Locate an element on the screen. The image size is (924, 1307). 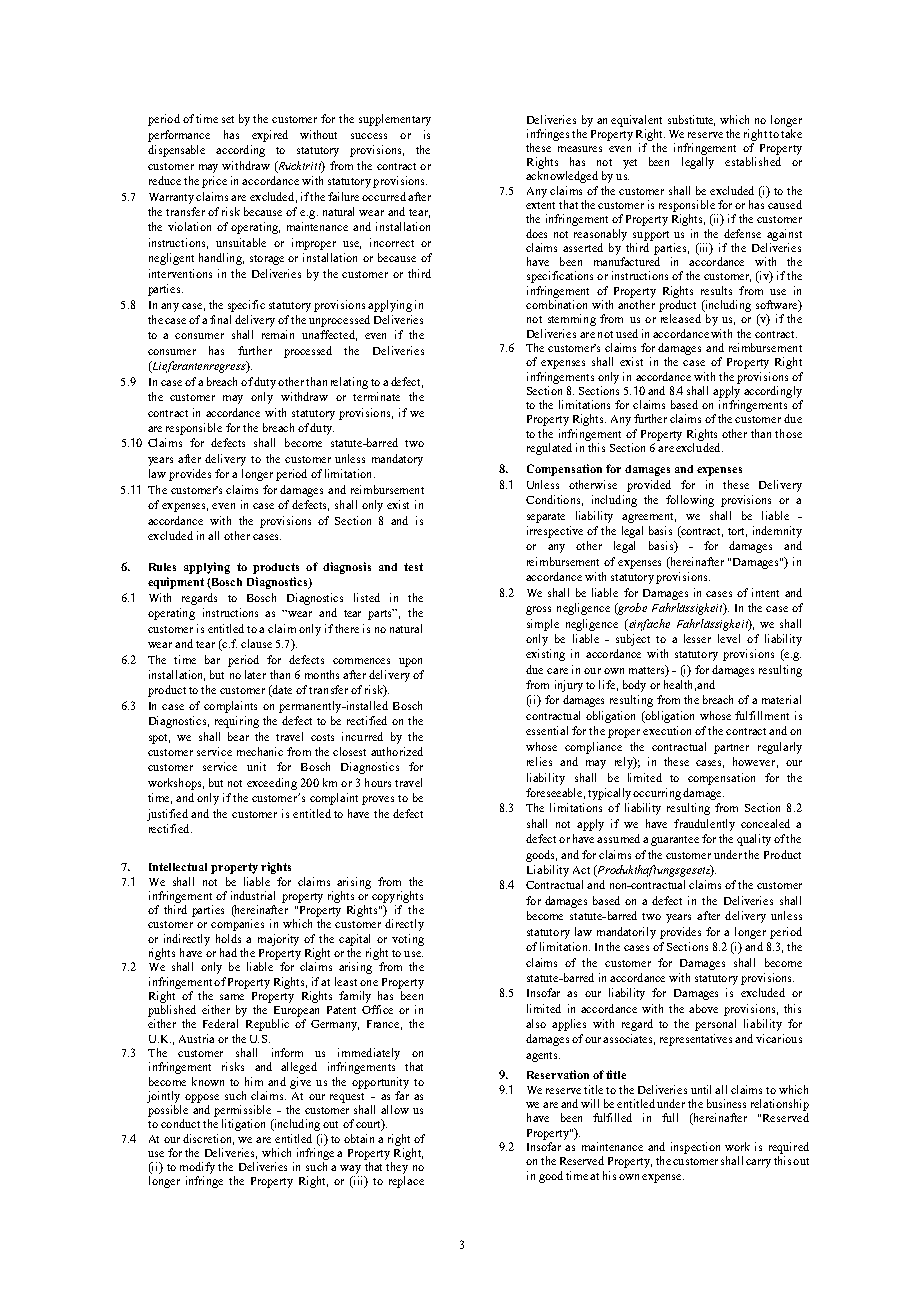
established is located at coordinates (753, 161).
